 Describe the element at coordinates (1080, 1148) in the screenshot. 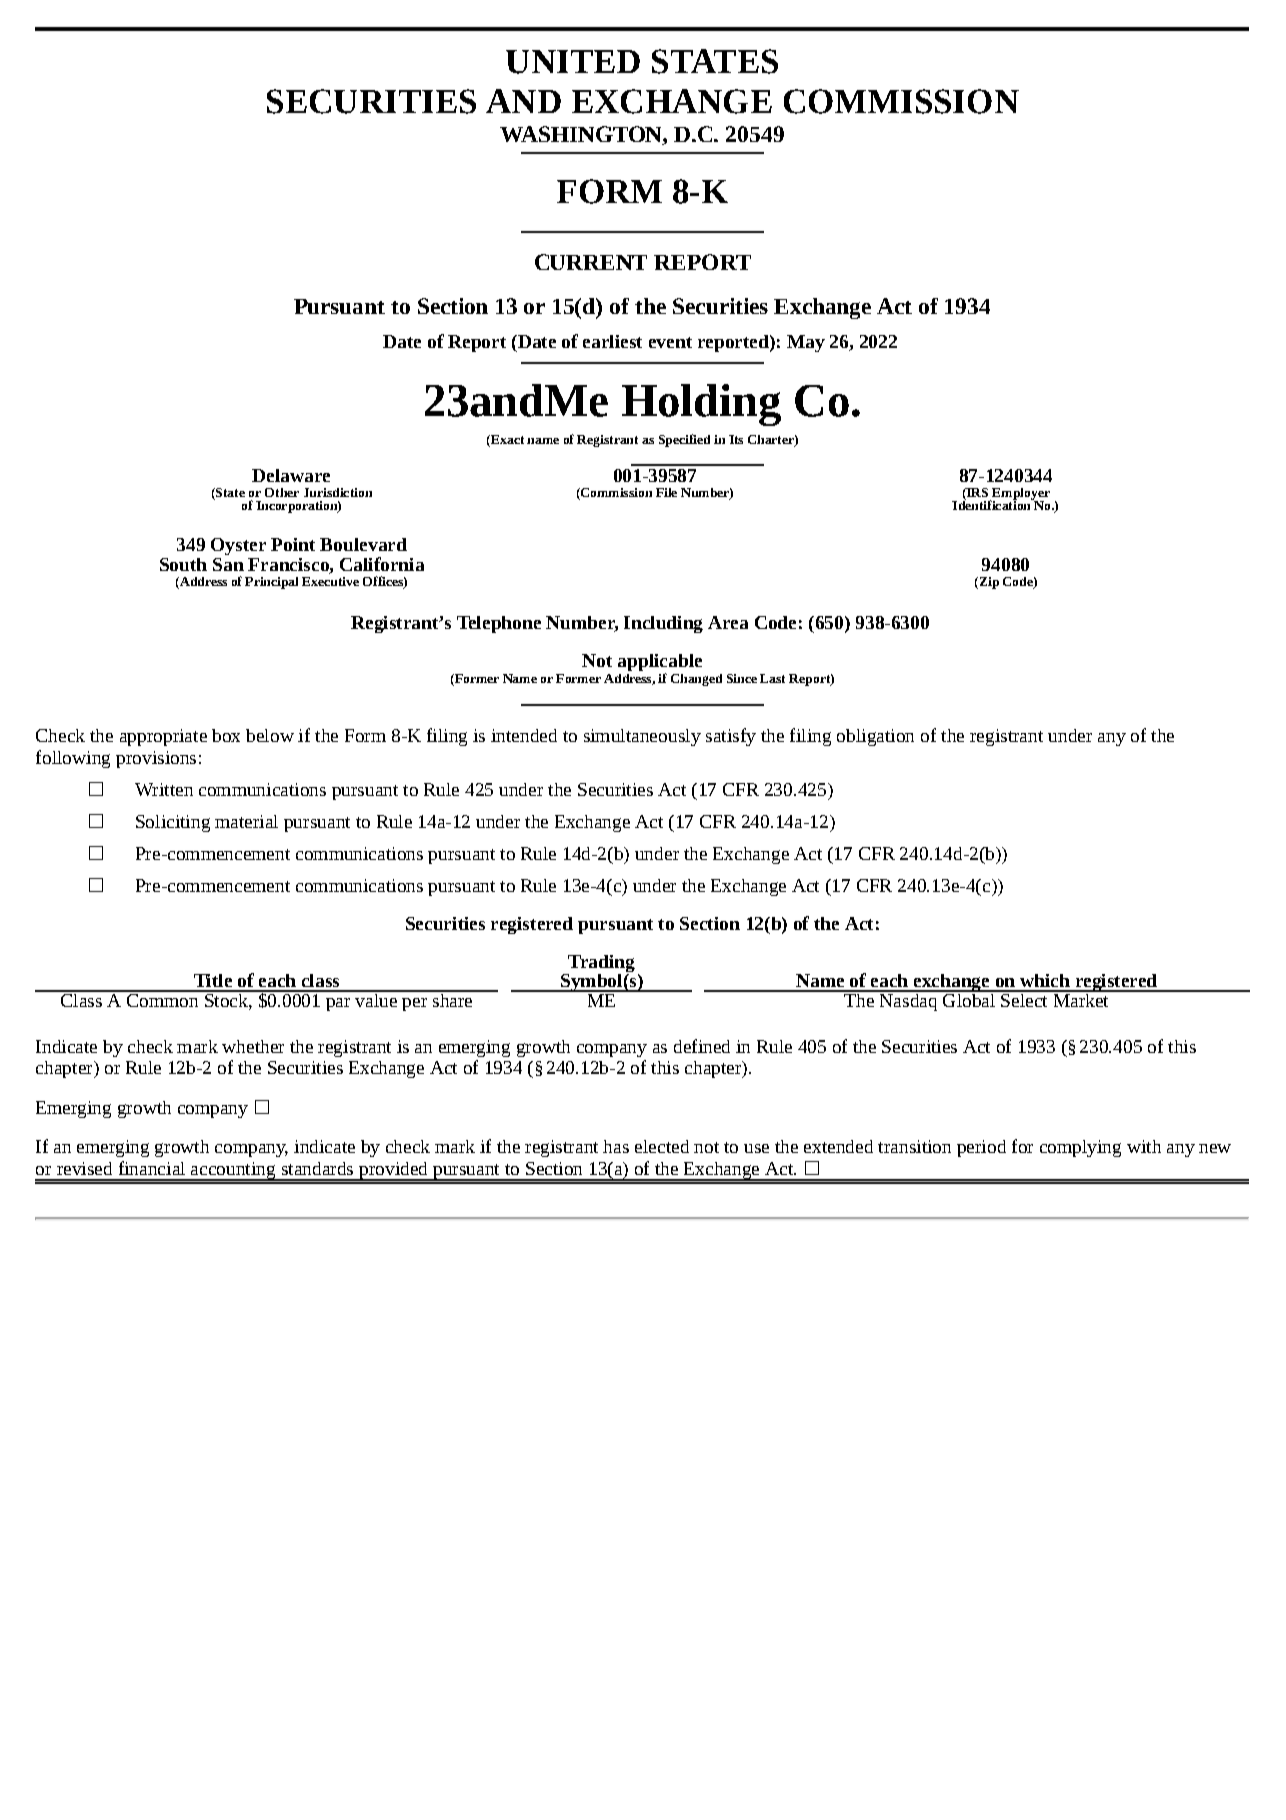

I see `complying` at that location.
